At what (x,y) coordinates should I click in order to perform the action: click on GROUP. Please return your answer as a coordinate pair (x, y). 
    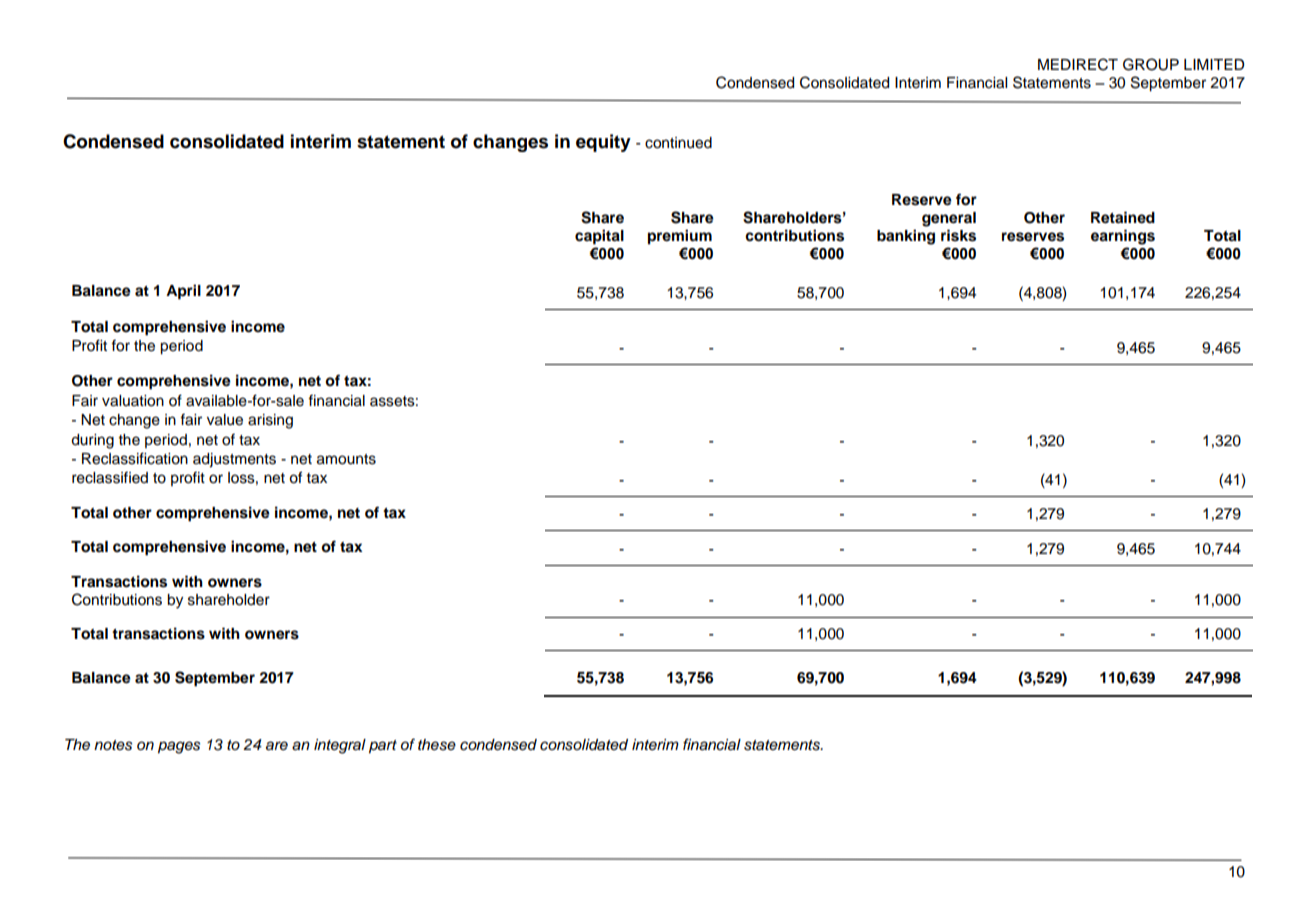
    Looking at the image, I should click on (1151, 64).
